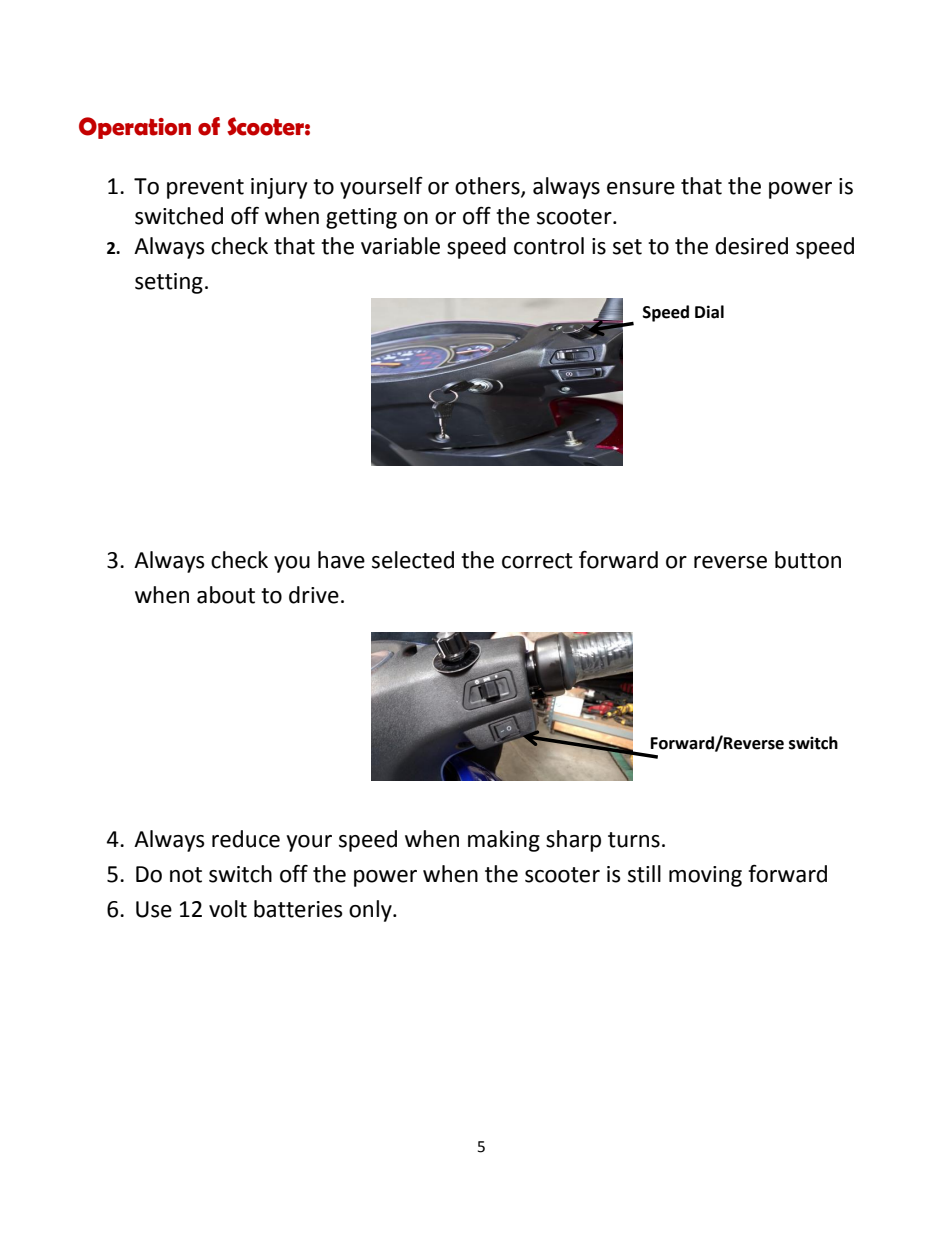  What do you see at coordinates (549, 246) in the screenshot?
I see `control` at bounding box center [549, 246].
